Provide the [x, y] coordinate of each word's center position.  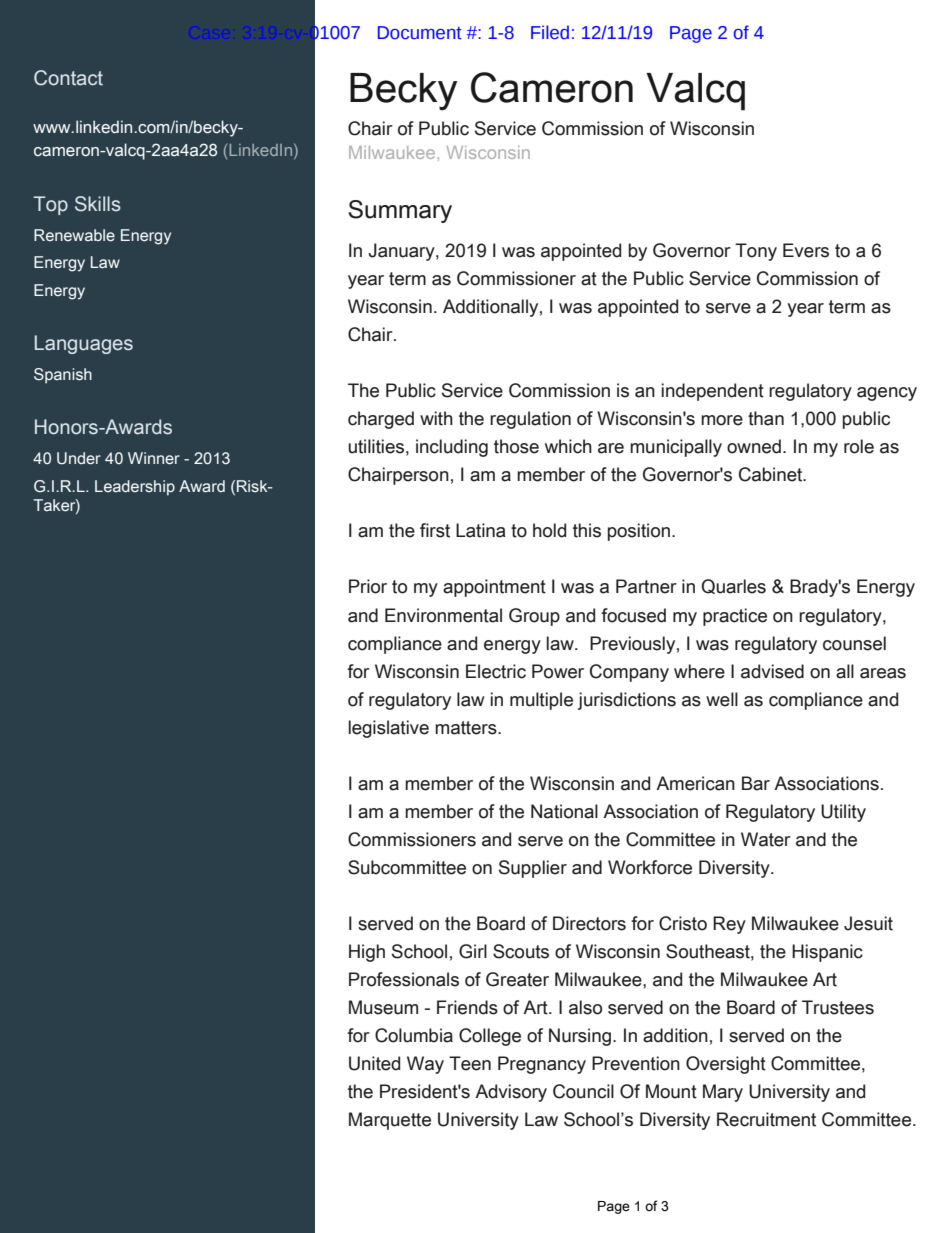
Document [420, 33]
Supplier [533, 869]
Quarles [733, 586]
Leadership [135, 488]
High [367, 953]
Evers [806, 250]
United [374, 1063]
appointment [494, 588]
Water [766, 839]
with [436, 418]
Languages [84, 344]
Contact [68, 78]
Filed [550, 32]
